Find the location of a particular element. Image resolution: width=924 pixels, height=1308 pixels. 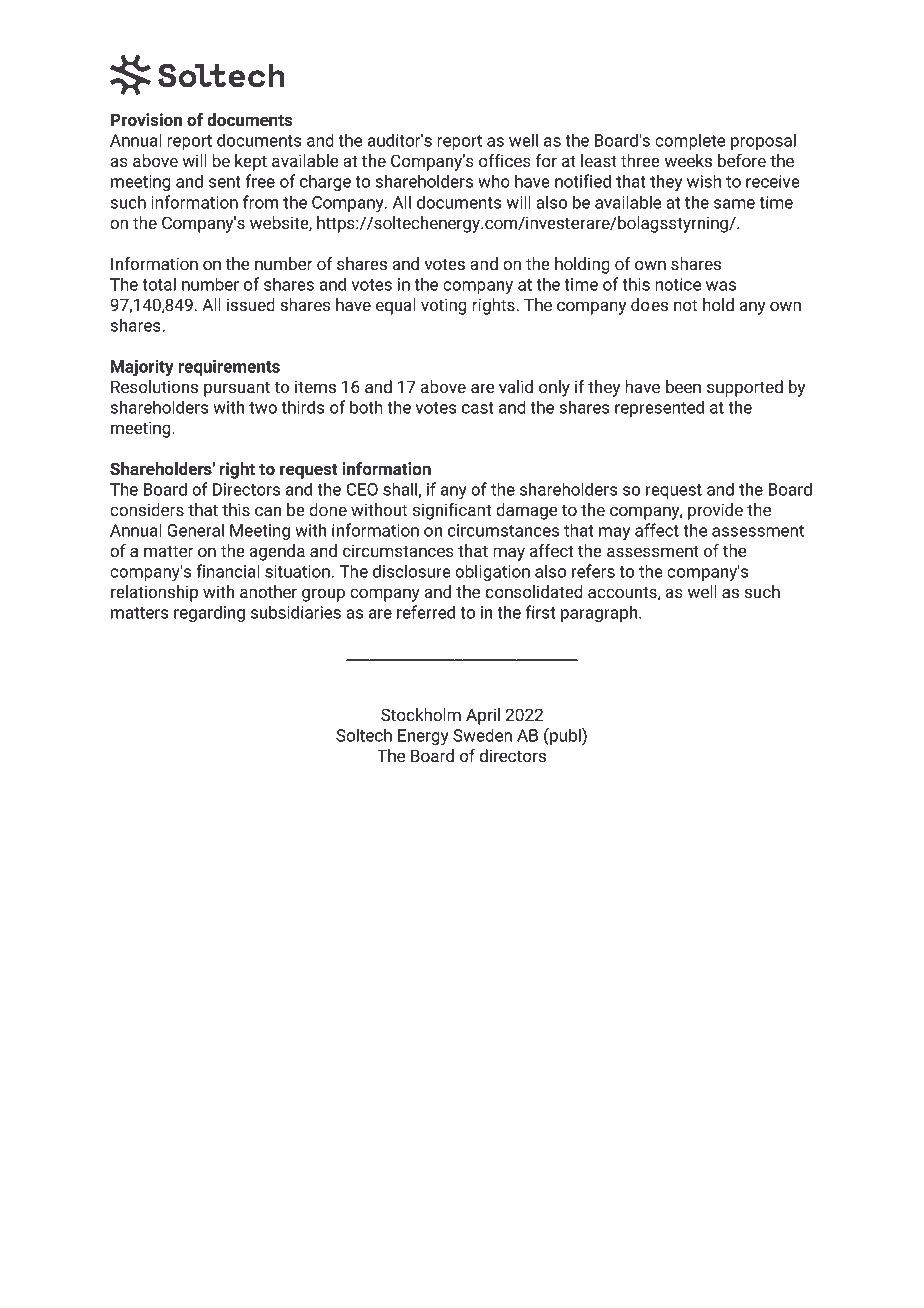

been is located at coordinates (683, 386).
